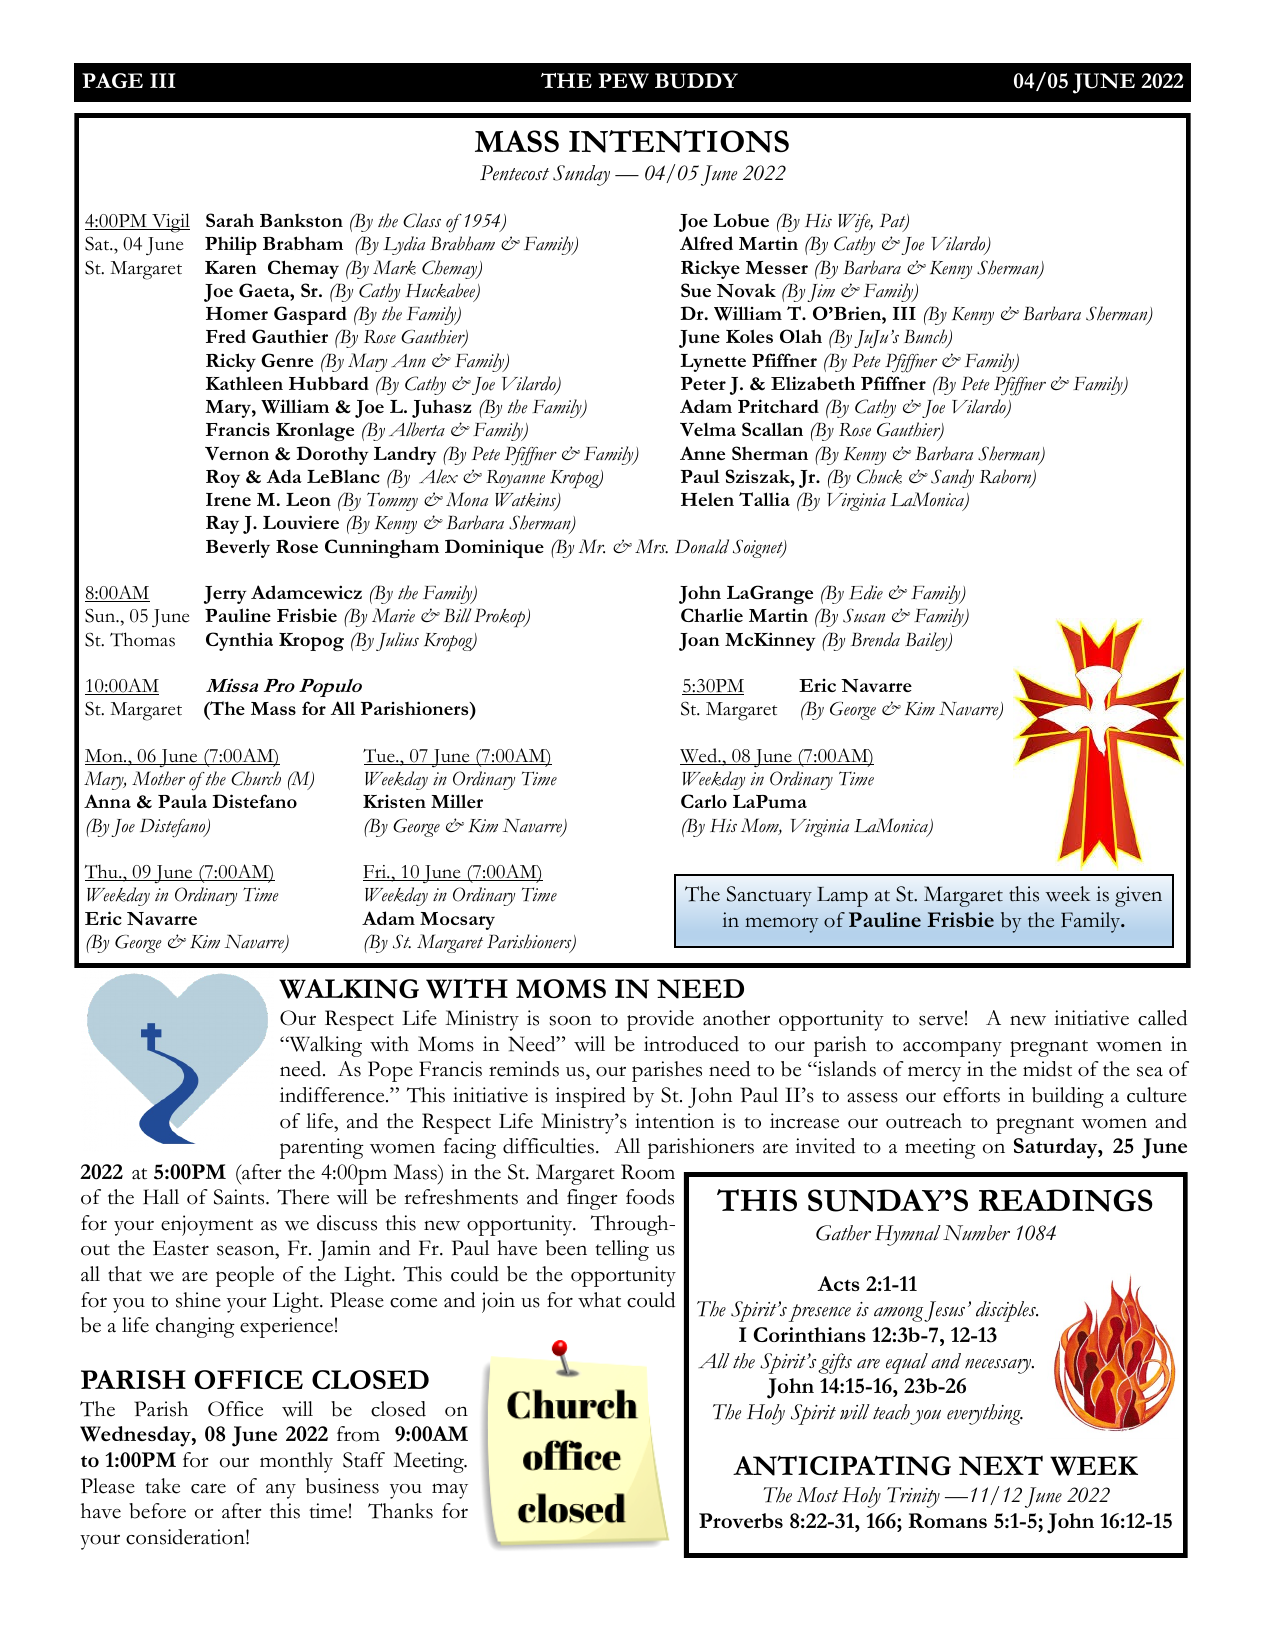 This page has width=1265, height=1637. What do you see at coordinates (112, 80) in the page?
I see `PAGE` at bounding box center [112, 80].
